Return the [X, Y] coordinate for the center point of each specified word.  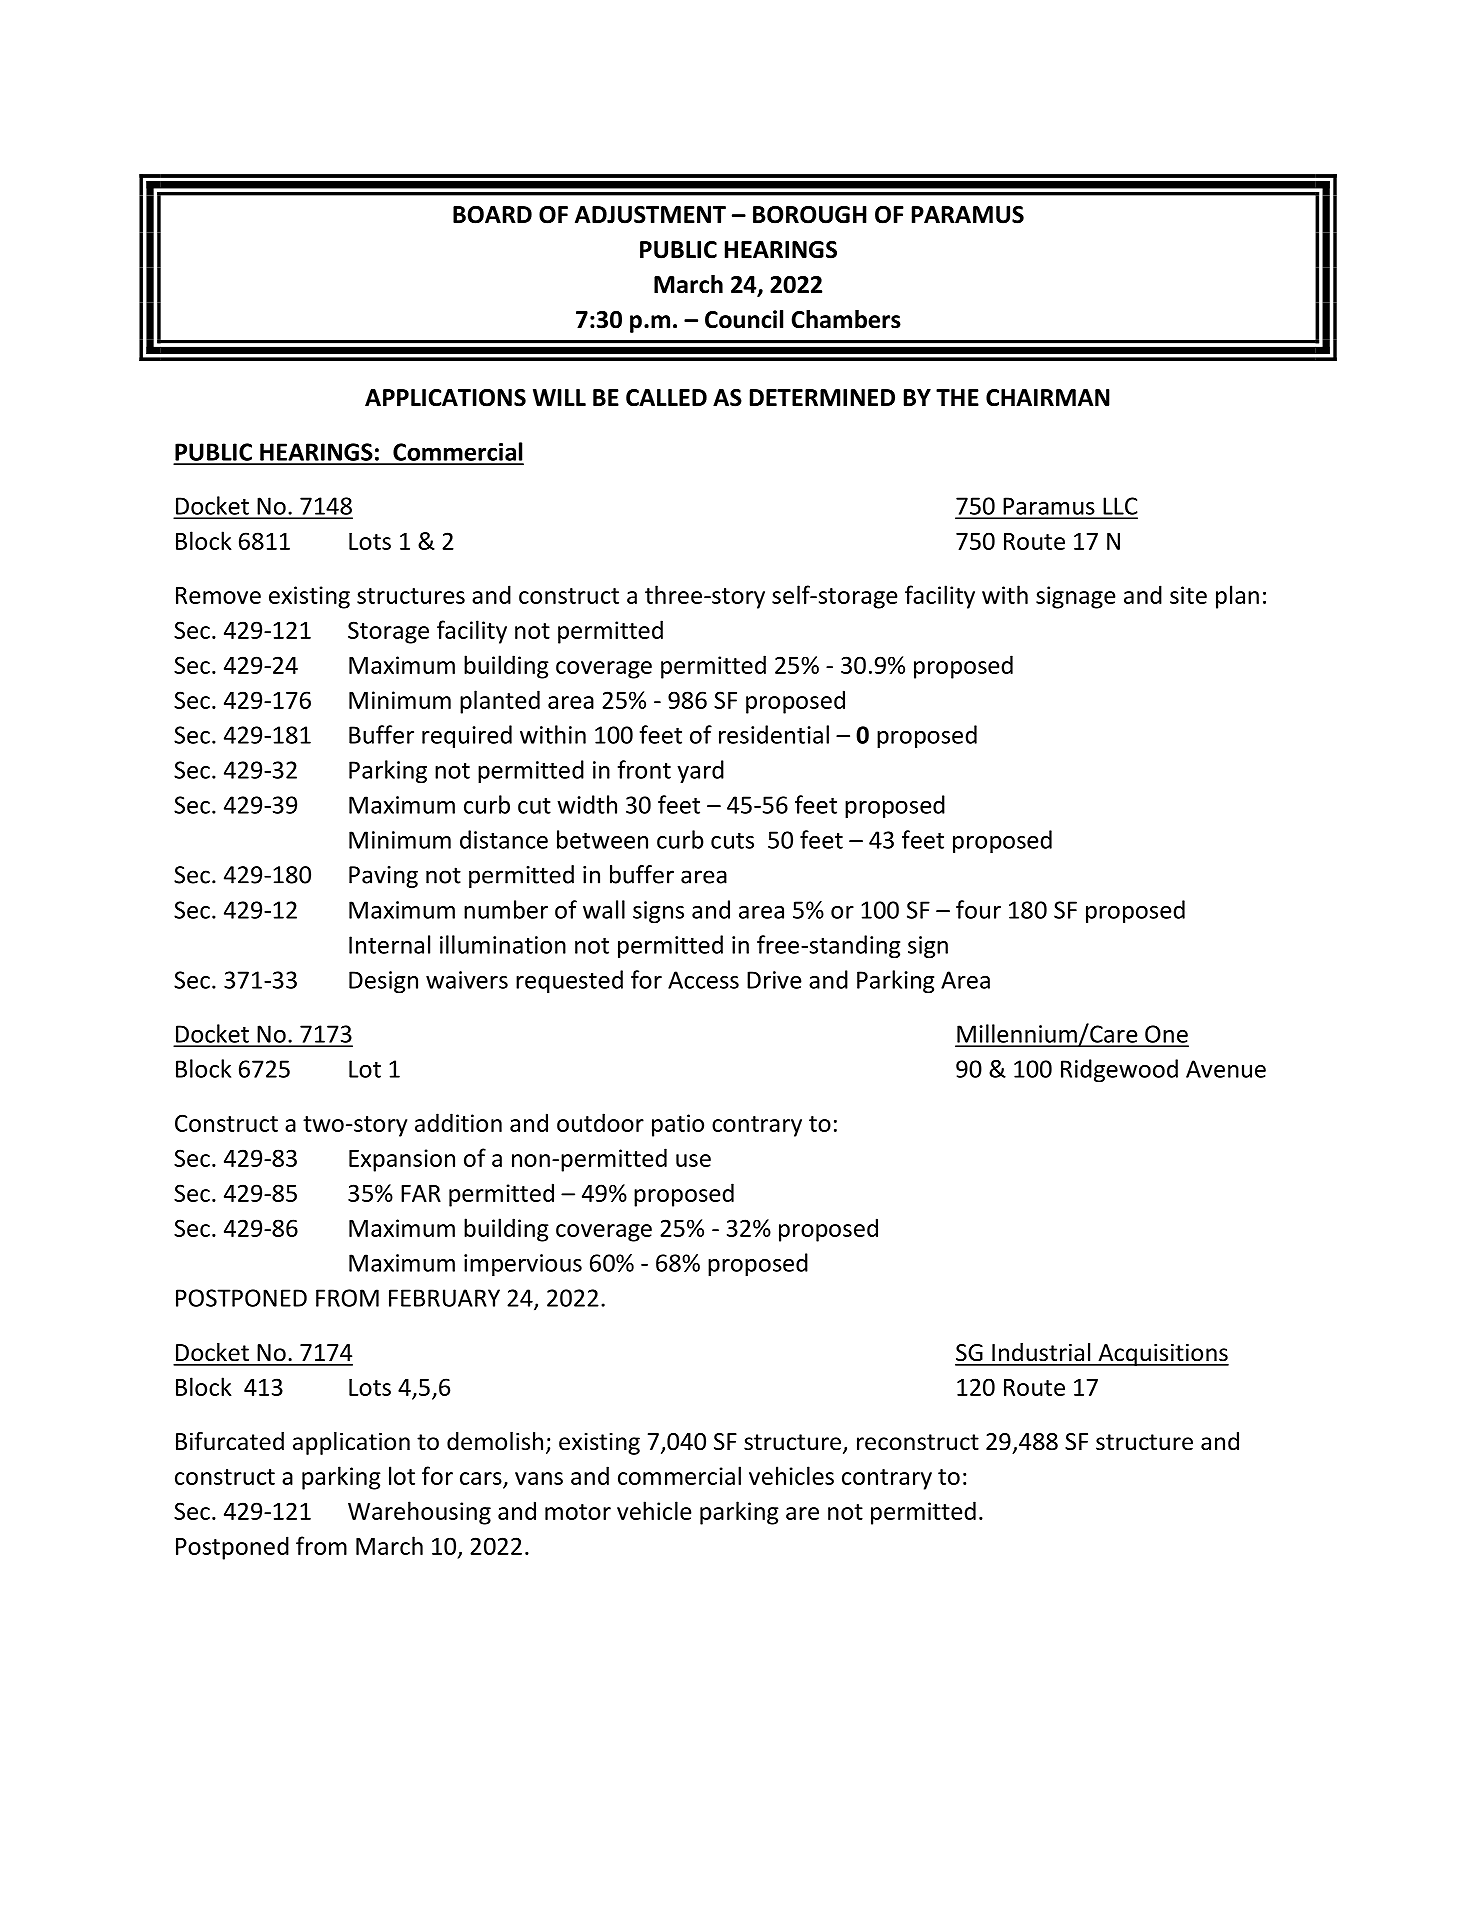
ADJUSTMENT [650, 215]
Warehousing [419, 1513]
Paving [383, 877]
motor [578, 1512]
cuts [732, 841]
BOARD [492, 215]
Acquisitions [1162, 1354]
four [978, 909]
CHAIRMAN [1048, 398]
